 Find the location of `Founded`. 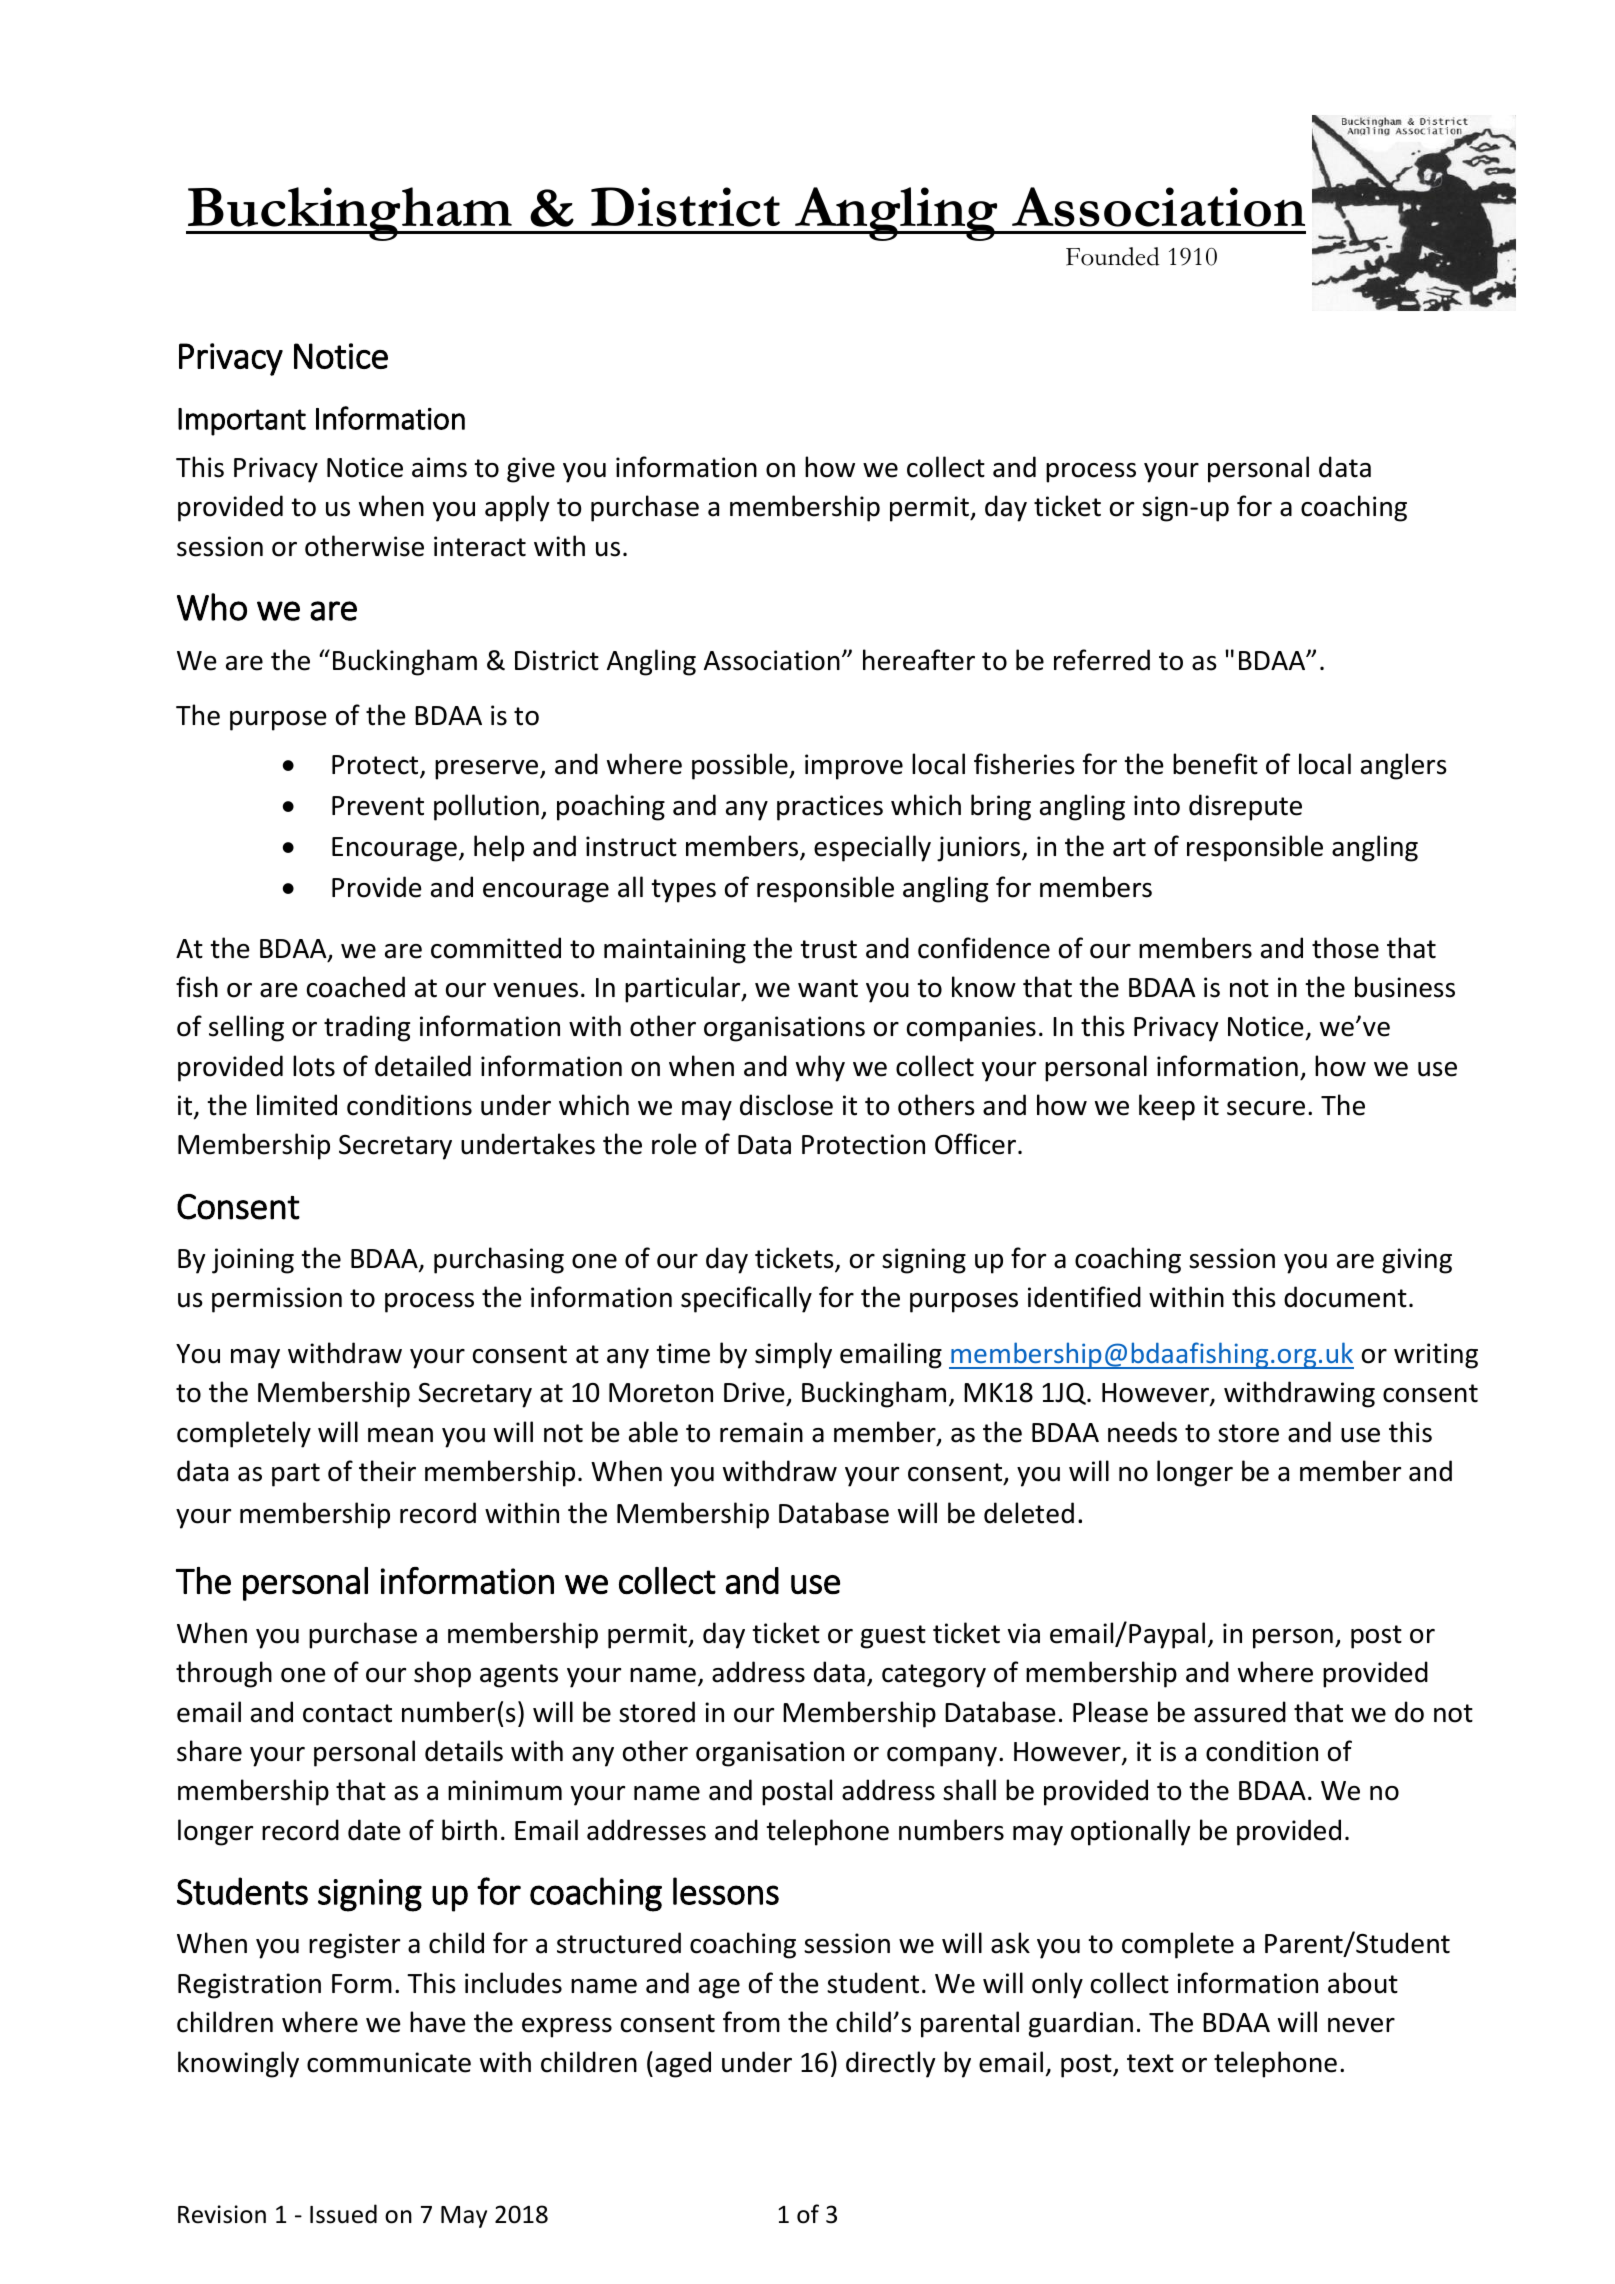

Founded is located at coordinates (1113, 256).
